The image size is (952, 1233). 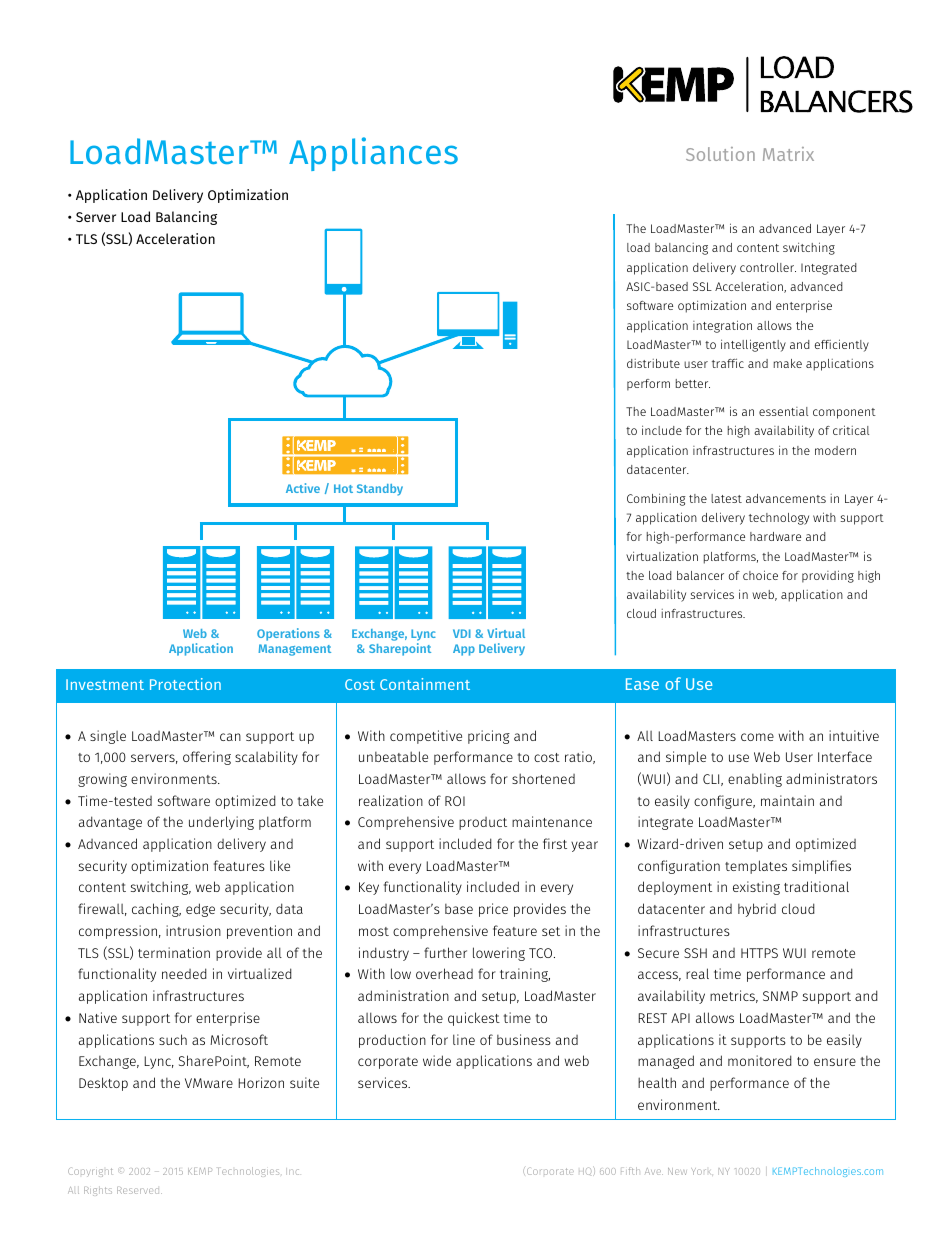 What do you see at coordinates (788, 154) in the document?
I see `Matrix` at bounding box center [788, 154].
